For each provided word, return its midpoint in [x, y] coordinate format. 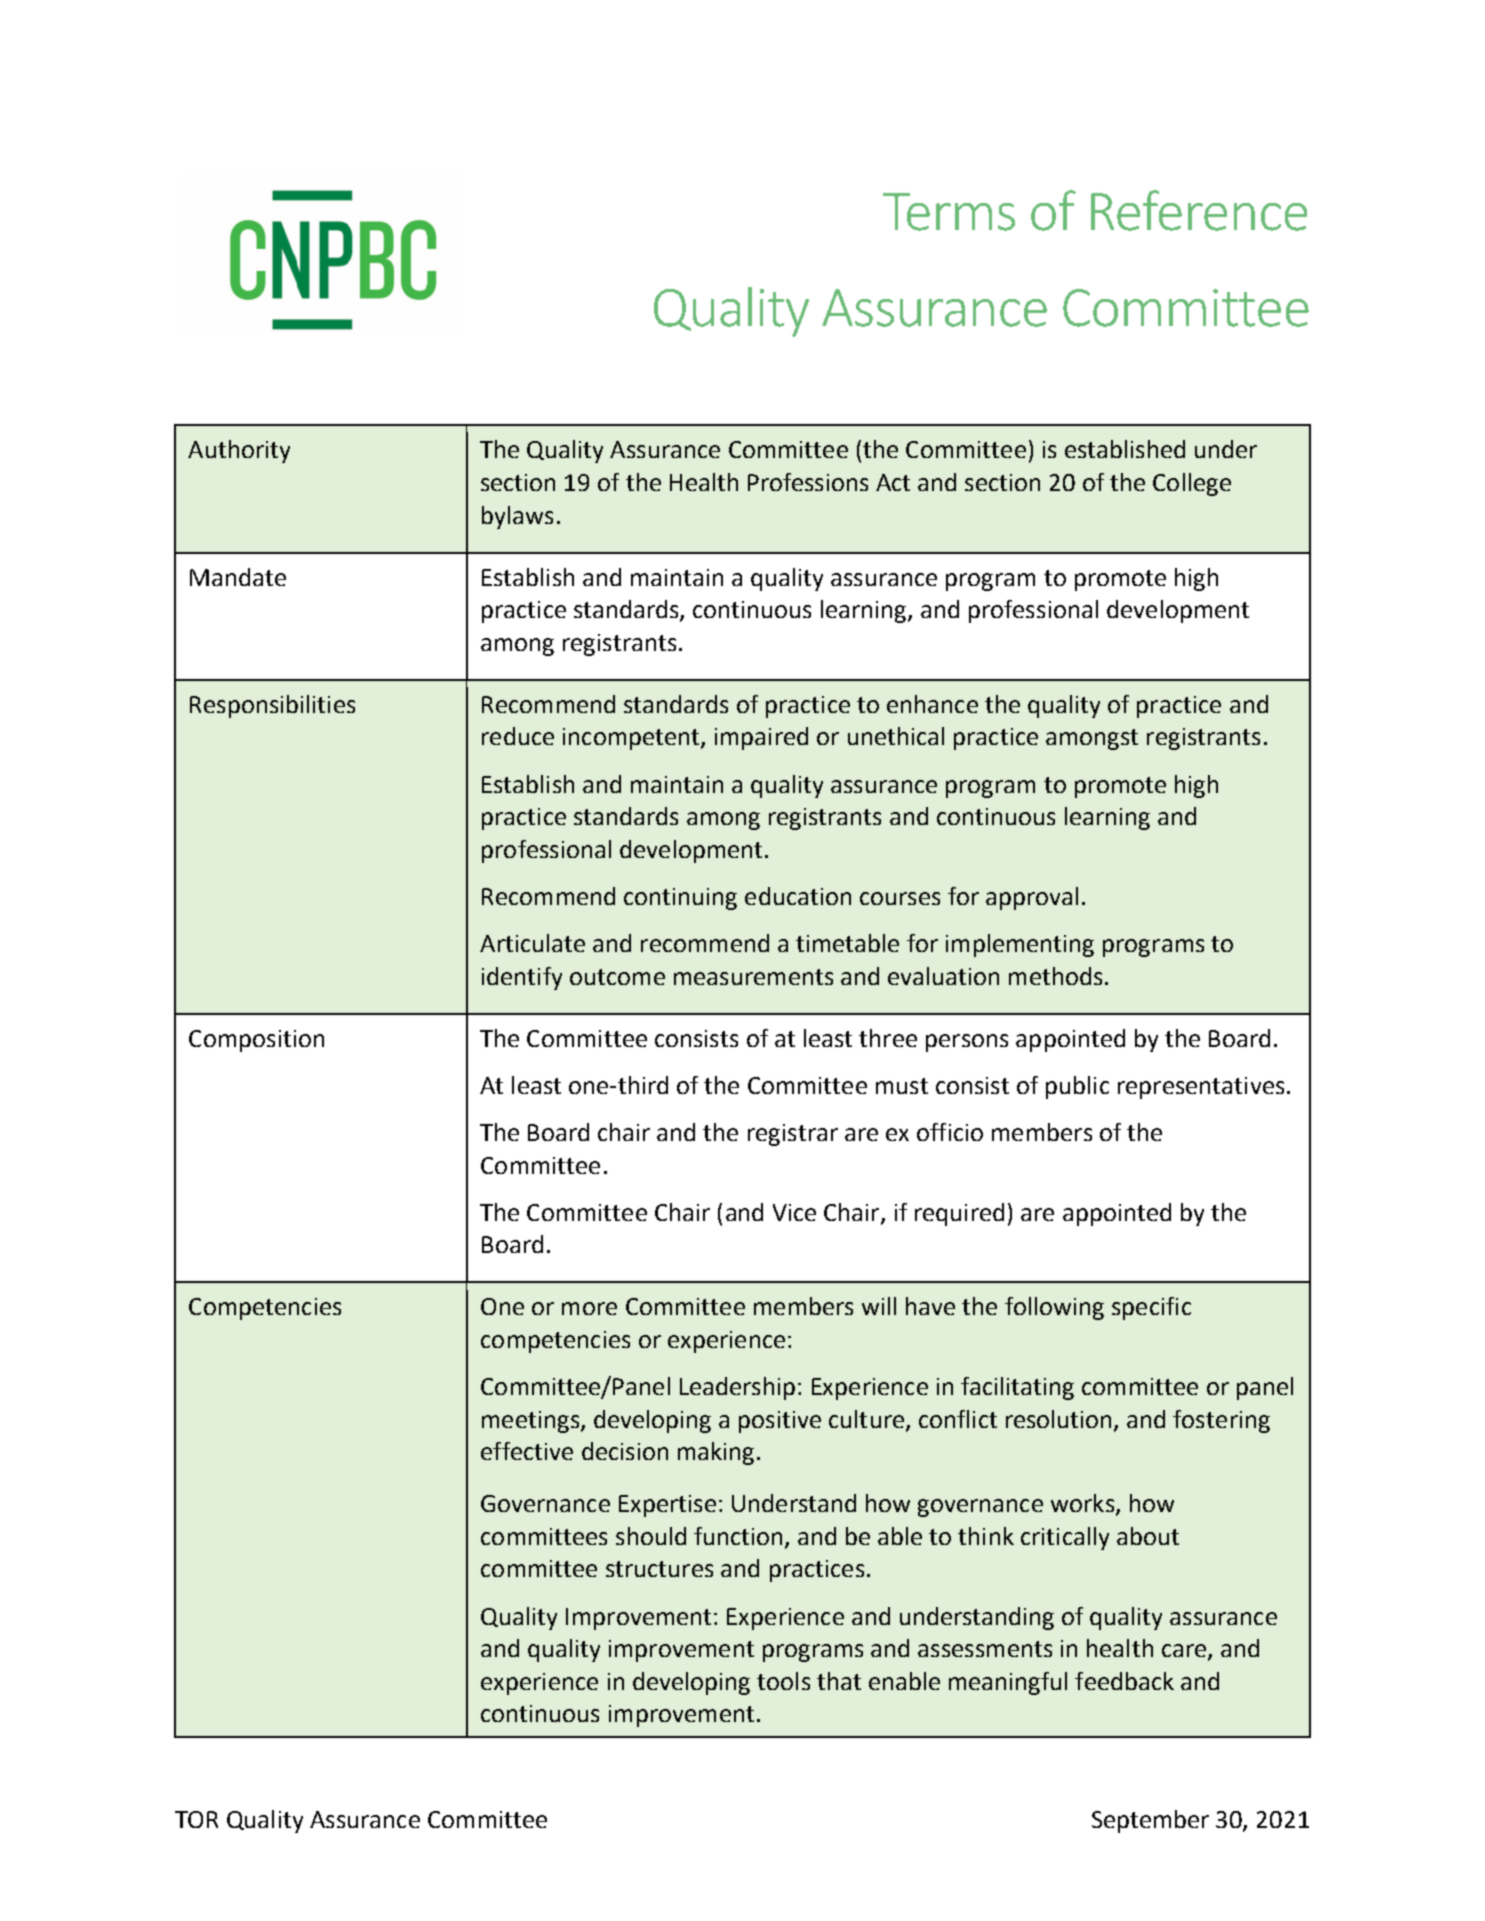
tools [783, 1681]
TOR [196, 1819]
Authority [239, 451]
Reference [1199, 210]
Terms [949, 212]
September [1150, 1821]
